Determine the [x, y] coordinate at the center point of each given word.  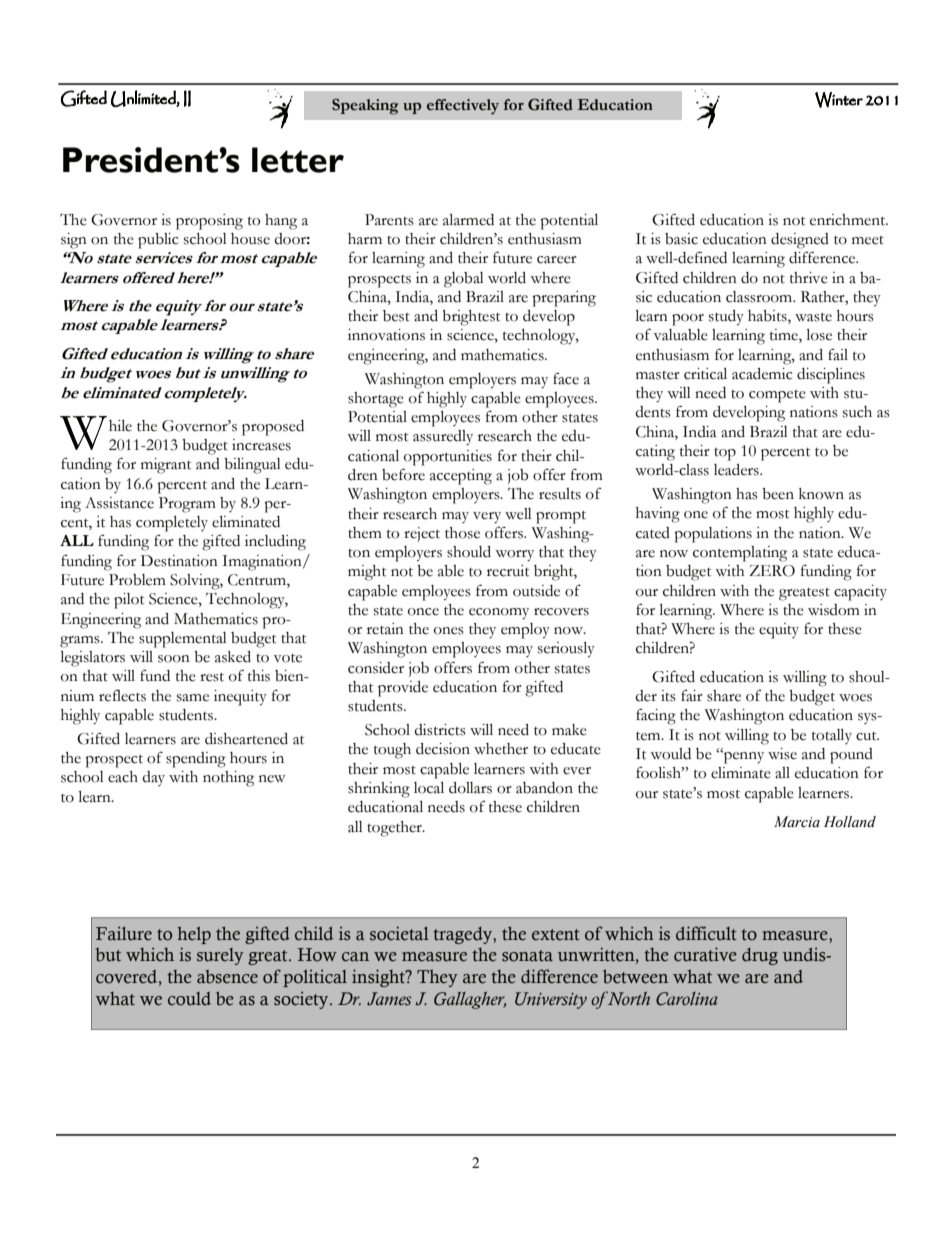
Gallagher [470, 1000]
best [396, 316]
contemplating [740, 554]
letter [298, 160]
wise [782, 754]
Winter [839, 100]
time [785, 336]
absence [227, 977]
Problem [137, 580]
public [158, 241]
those [462, 533]
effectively [463, 107]
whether [501, 749]
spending [196, 760]
